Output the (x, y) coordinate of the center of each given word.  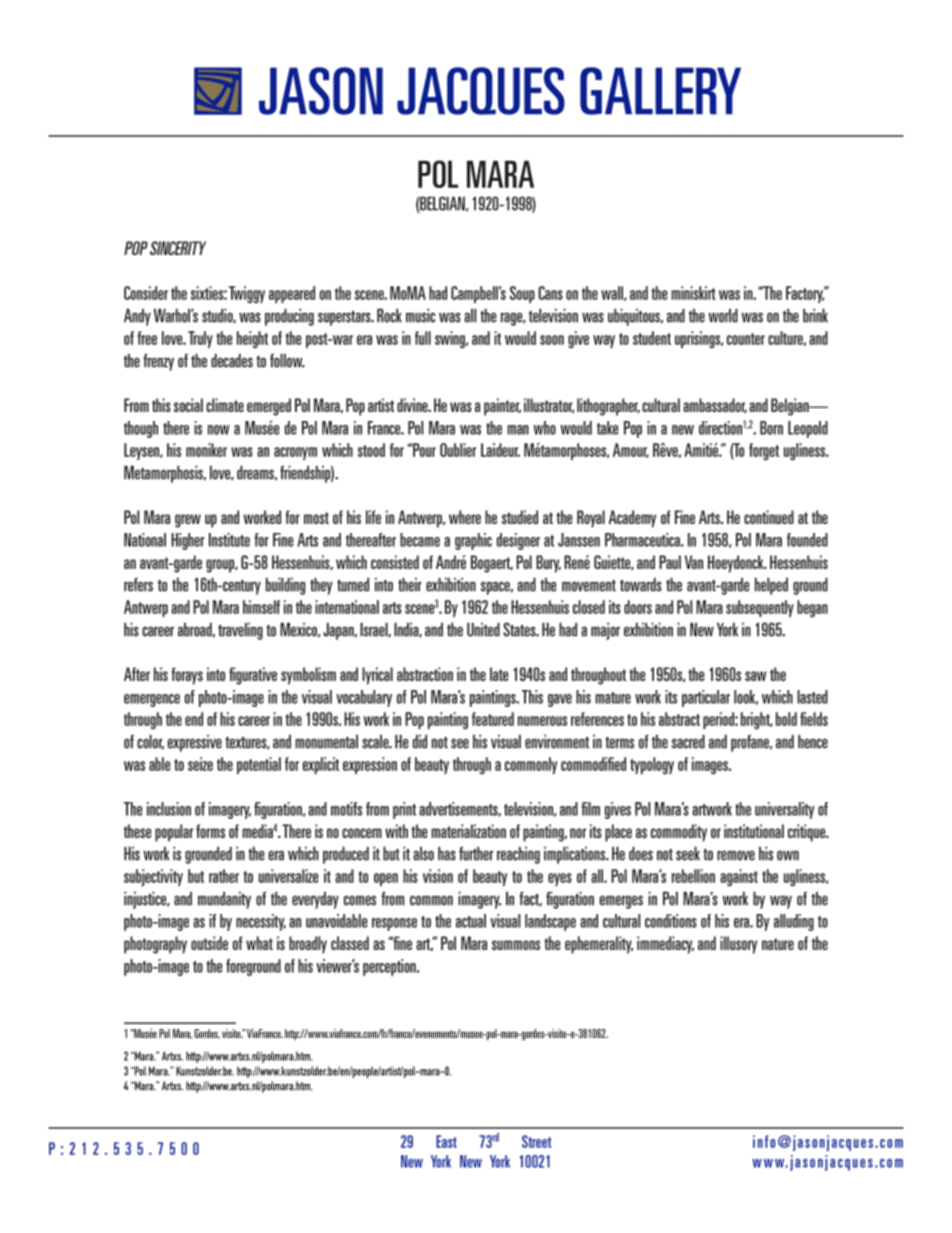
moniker (206, 450)
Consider (146, 293)
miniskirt (694, 293)
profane (751, 743)
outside (209, 943)
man (518, 430)
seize (200, 764)
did (420, 741)
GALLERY (660, 91)
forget (764, 452)
